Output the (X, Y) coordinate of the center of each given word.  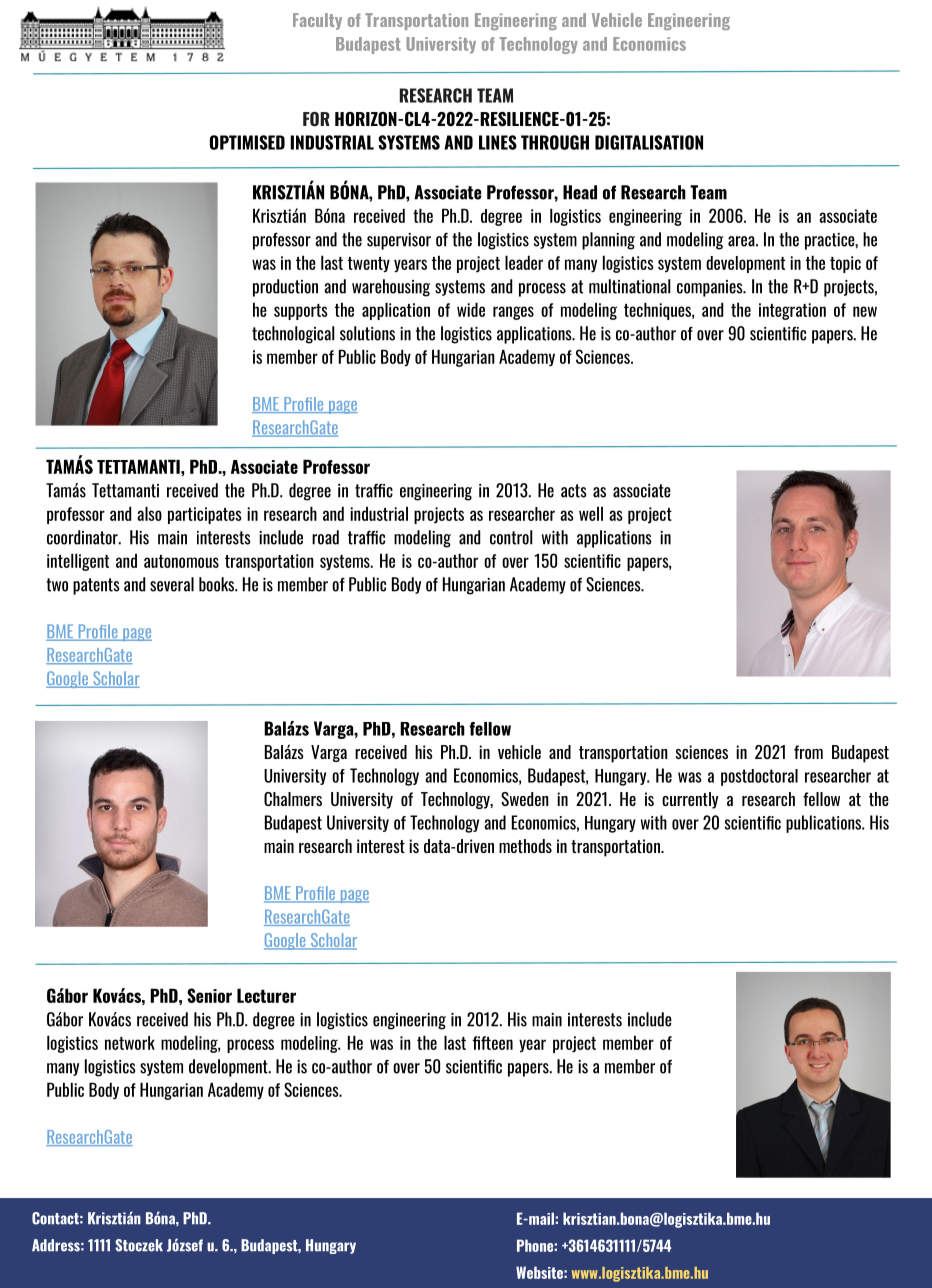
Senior (209, 995)
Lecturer (266, 995)
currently (690, 800)
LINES (498, 142)
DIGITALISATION (649, 142)
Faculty (317, 21)
